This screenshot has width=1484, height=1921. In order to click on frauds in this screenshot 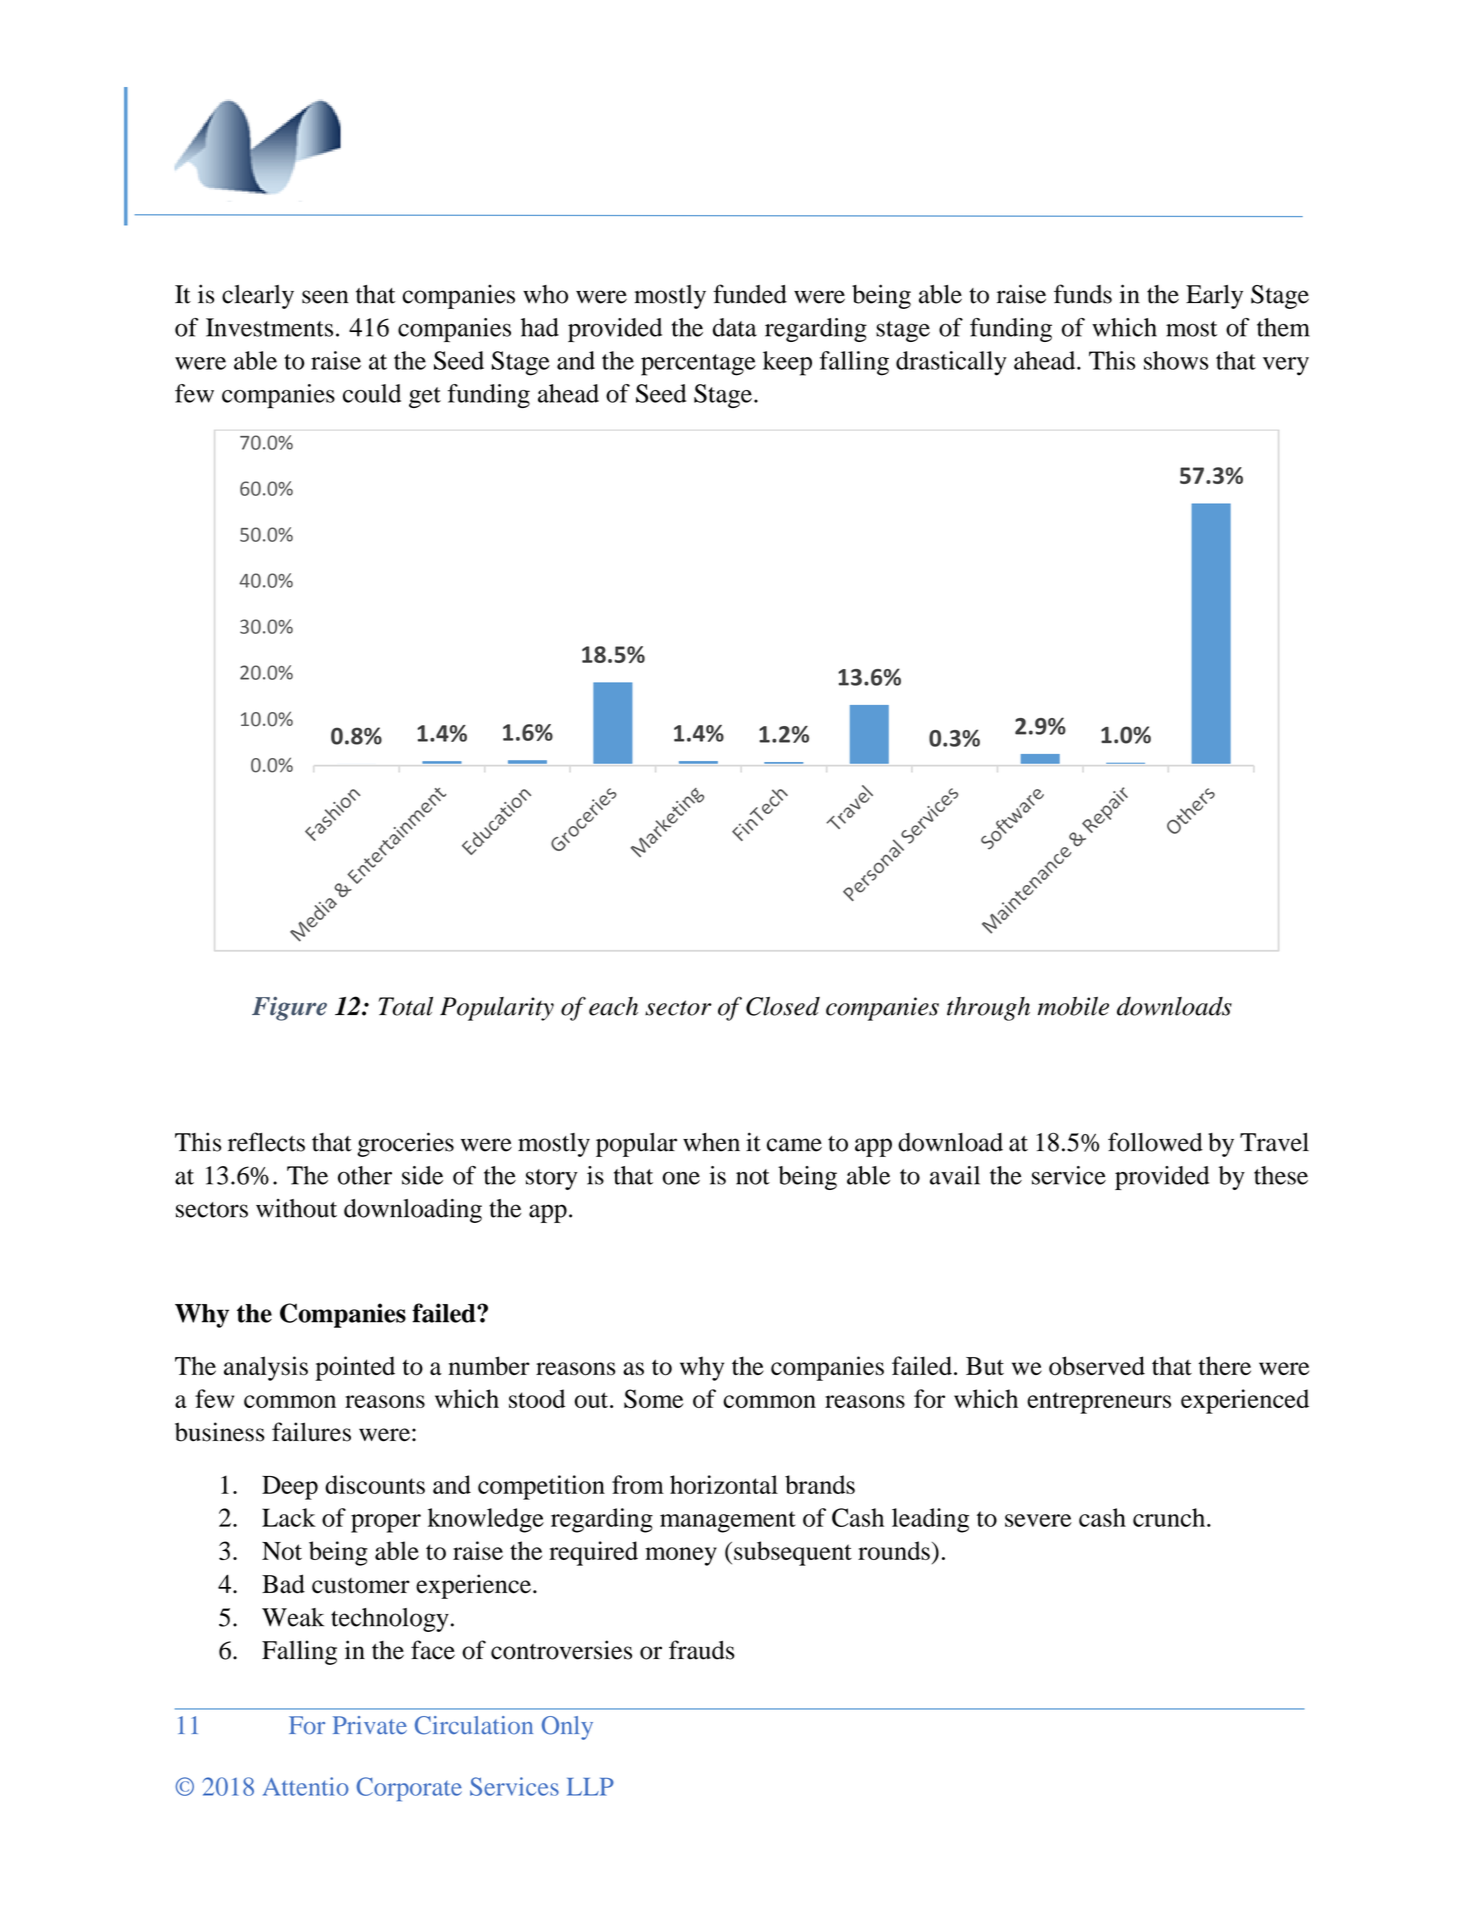, I will do `click(702, 1650)`.
